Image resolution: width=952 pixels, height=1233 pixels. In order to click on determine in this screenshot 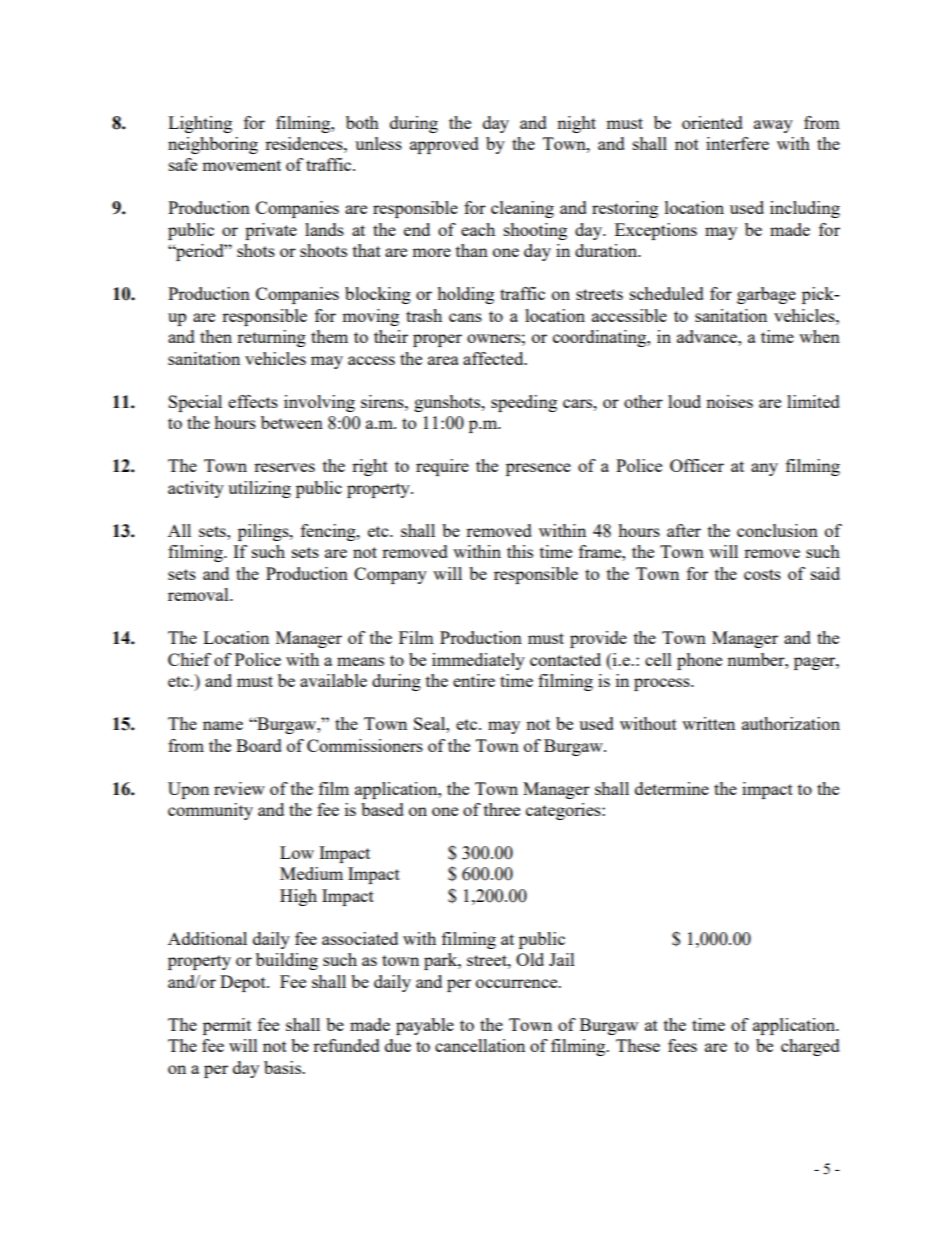, I will do `click(672, 788)`.
